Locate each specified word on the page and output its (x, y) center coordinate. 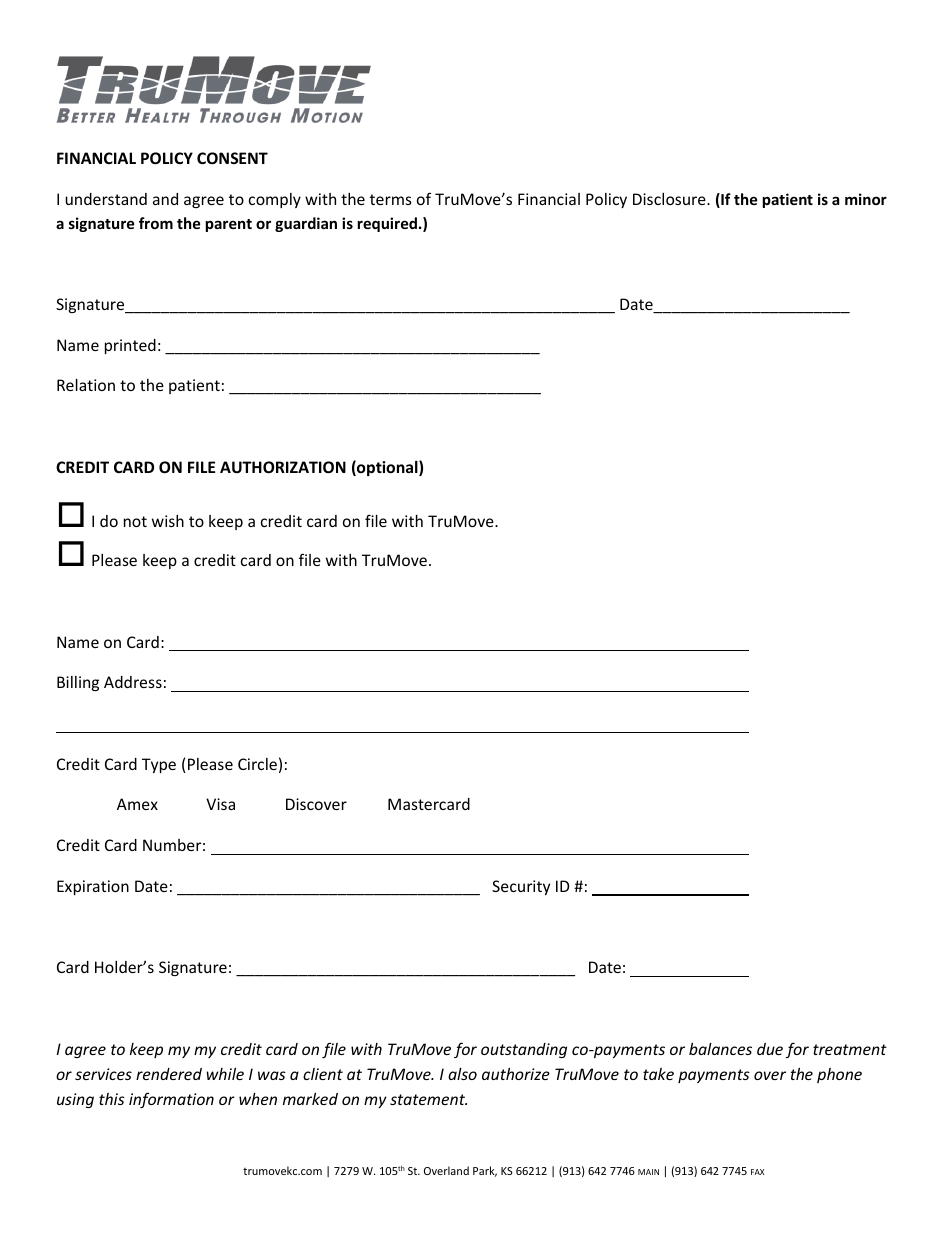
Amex (137, 804)
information (171, 1100)
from (156, 223)
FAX (757, 1172)
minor (866, 199)
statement (428, 1099)
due (770, 1049)
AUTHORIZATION (283, 467)
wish (168, 521)
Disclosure (670, 199)
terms (391, 199)
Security (521, 887)
